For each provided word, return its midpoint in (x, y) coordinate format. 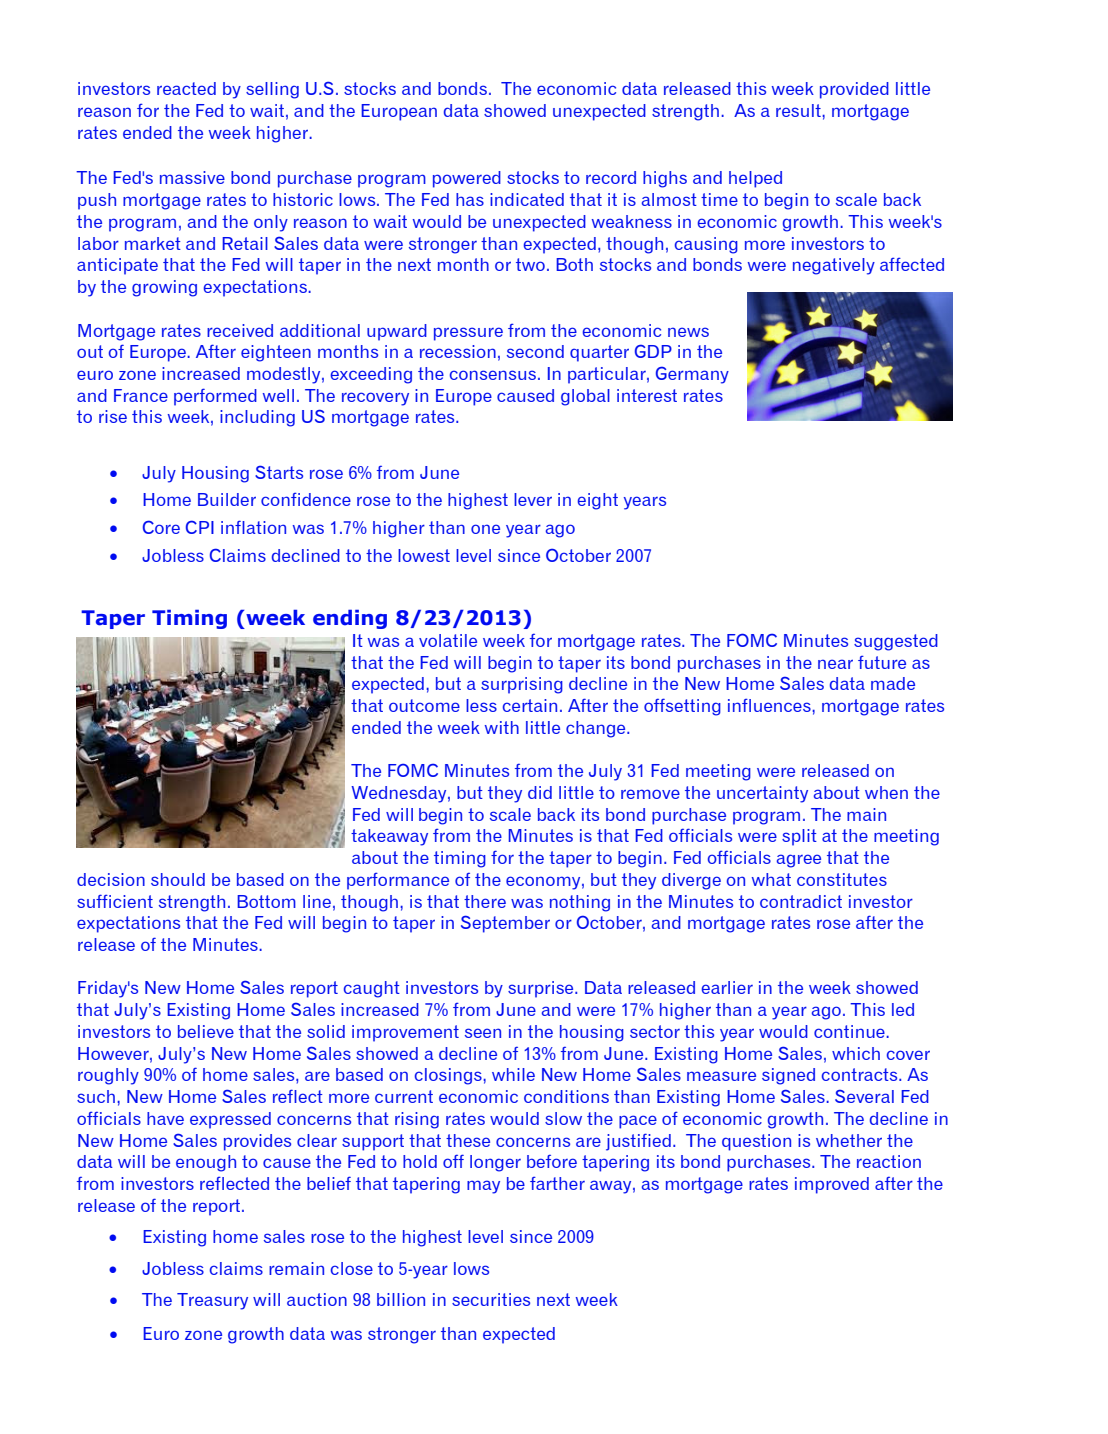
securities (491, 1299)
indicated (527, 199)
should (178, 879)
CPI (200, 527)
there (485, 901)
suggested (896, 642)
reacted (186, 88)
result (799, 110)
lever (533, 499)
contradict (801, 901)
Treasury (212, 1301)
